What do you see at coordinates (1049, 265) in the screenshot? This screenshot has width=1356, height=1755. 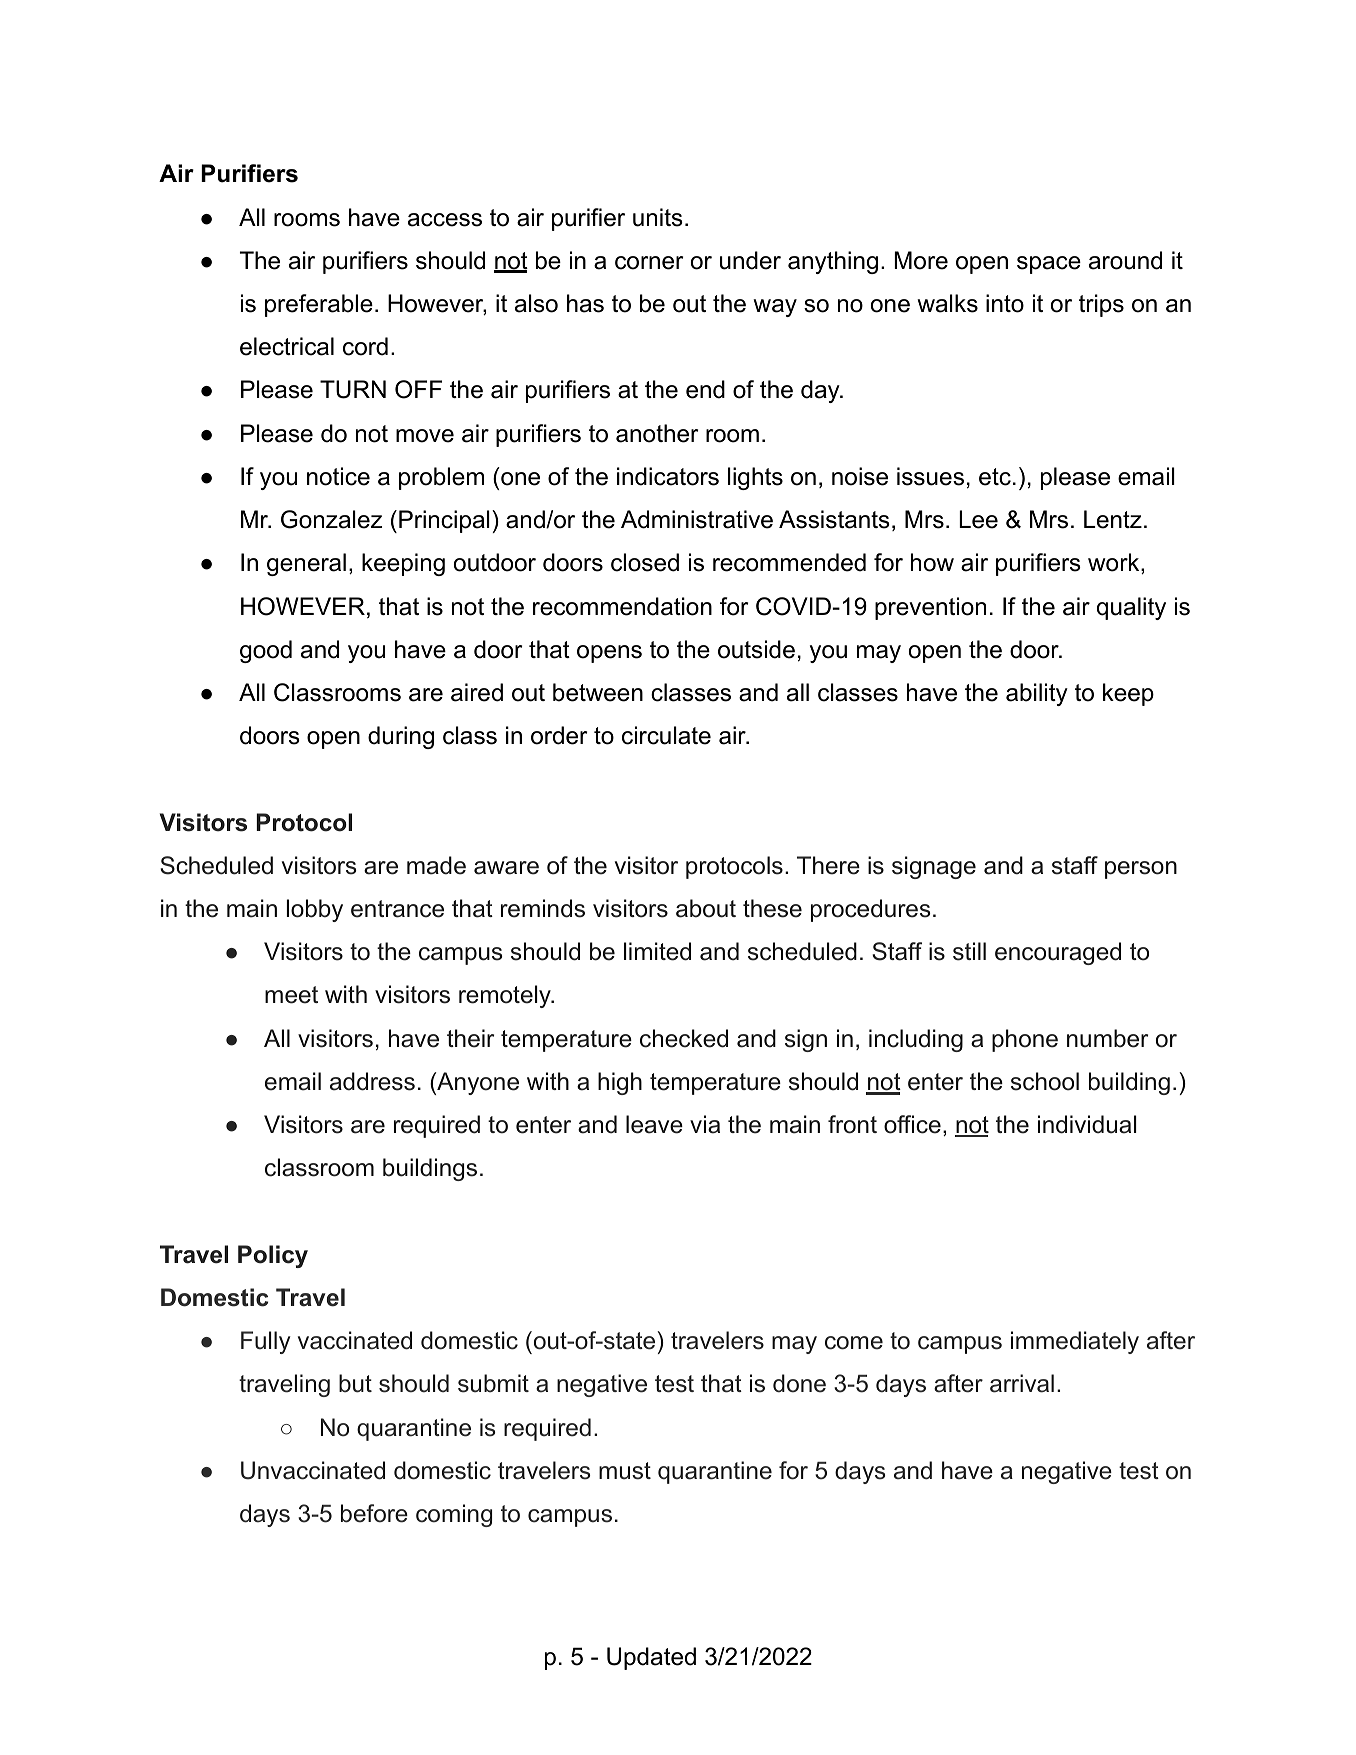 I see `space` at bounding box center [1049, 265].
